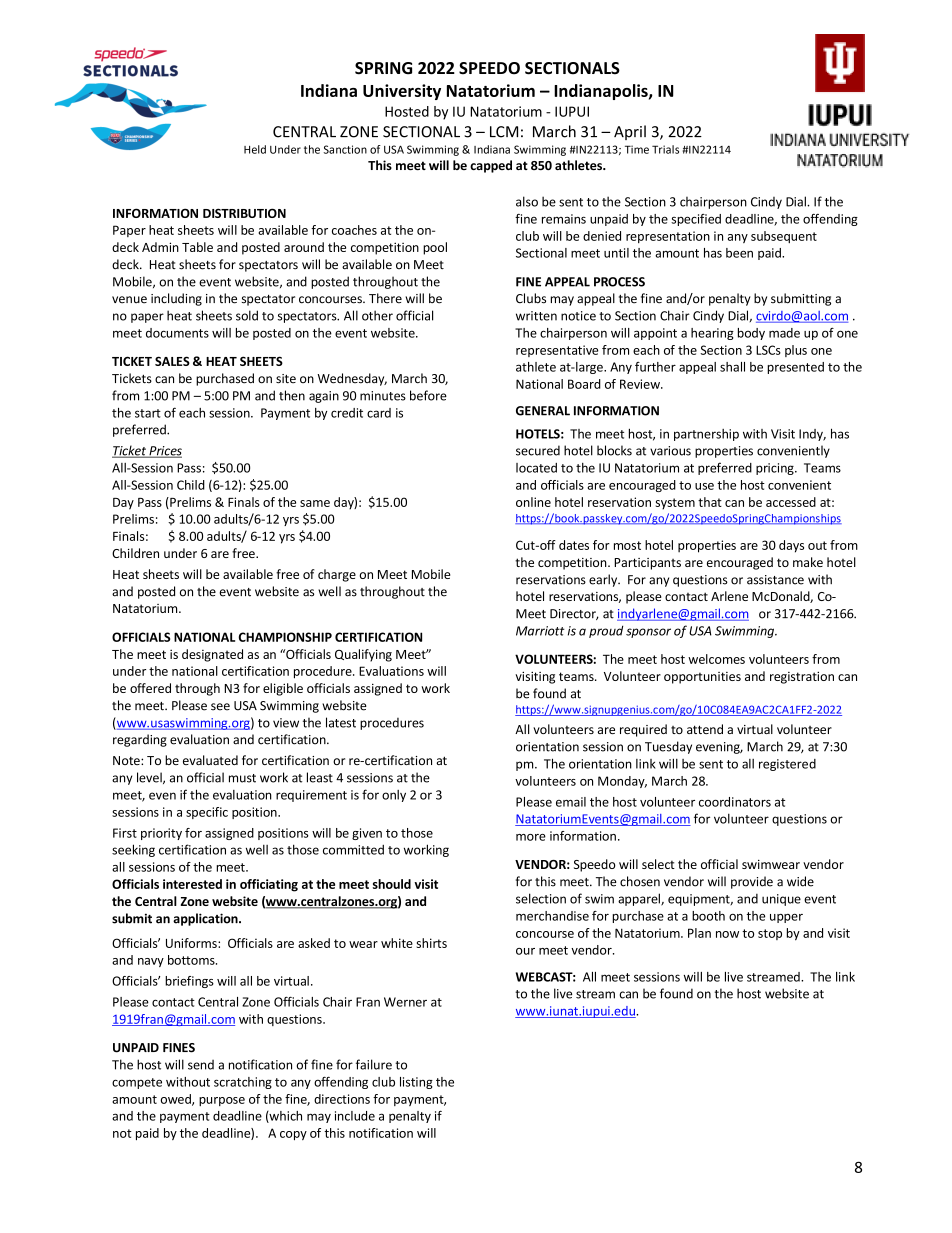 The width and height of the screenshot is (952, 1233). I want to click on Trials, so click(665, 149).
